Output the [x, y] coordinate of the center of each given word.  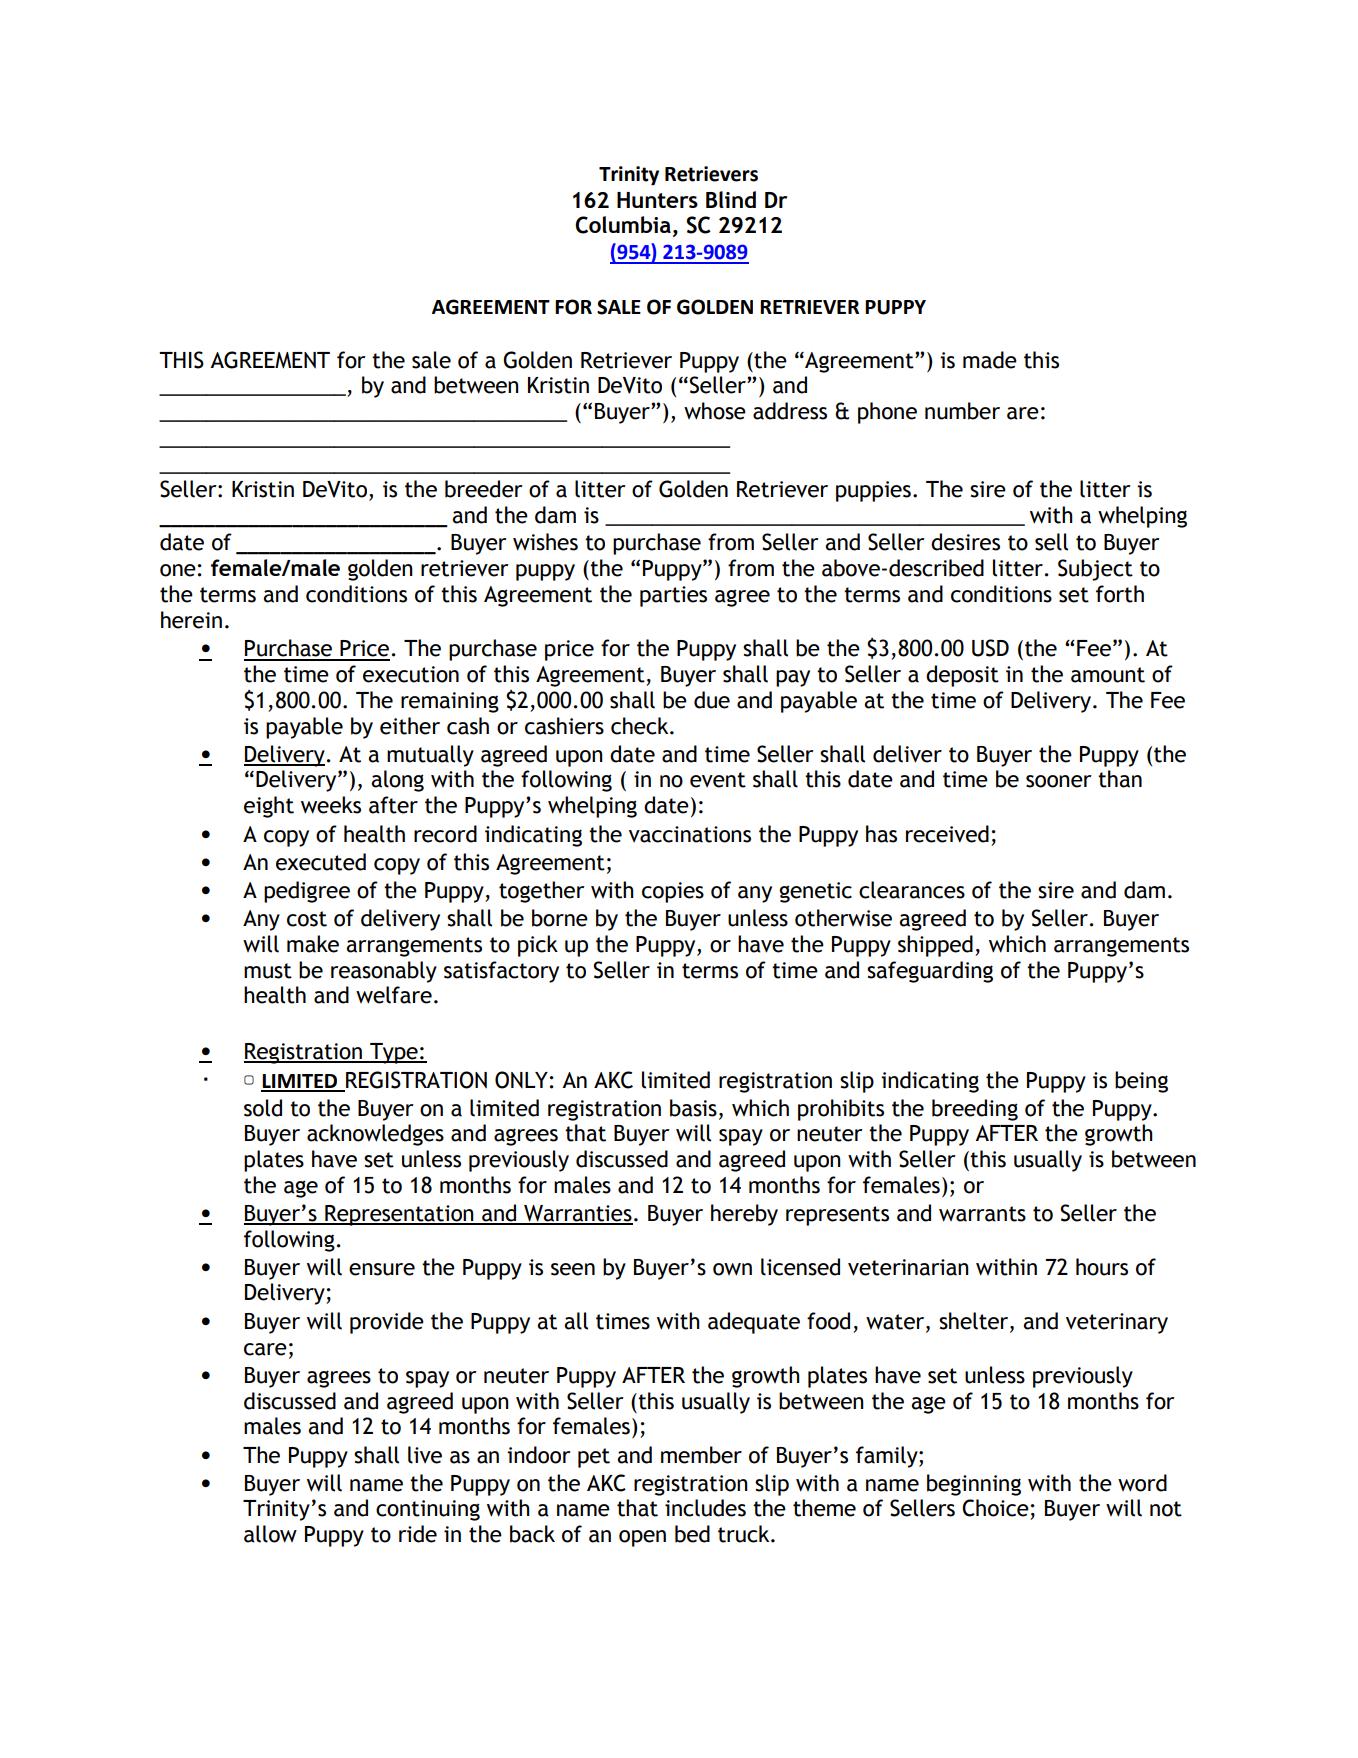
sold [263, 1108]
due [712, 700]
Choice [995, 1508]
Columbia [623, 225]
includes [705, 1508]
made [990, 360]
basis [693, 1108]
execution [411, 674]
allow [270, 1534]
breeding [975, 1110]
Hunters [657, 200]
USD [990, 648]
